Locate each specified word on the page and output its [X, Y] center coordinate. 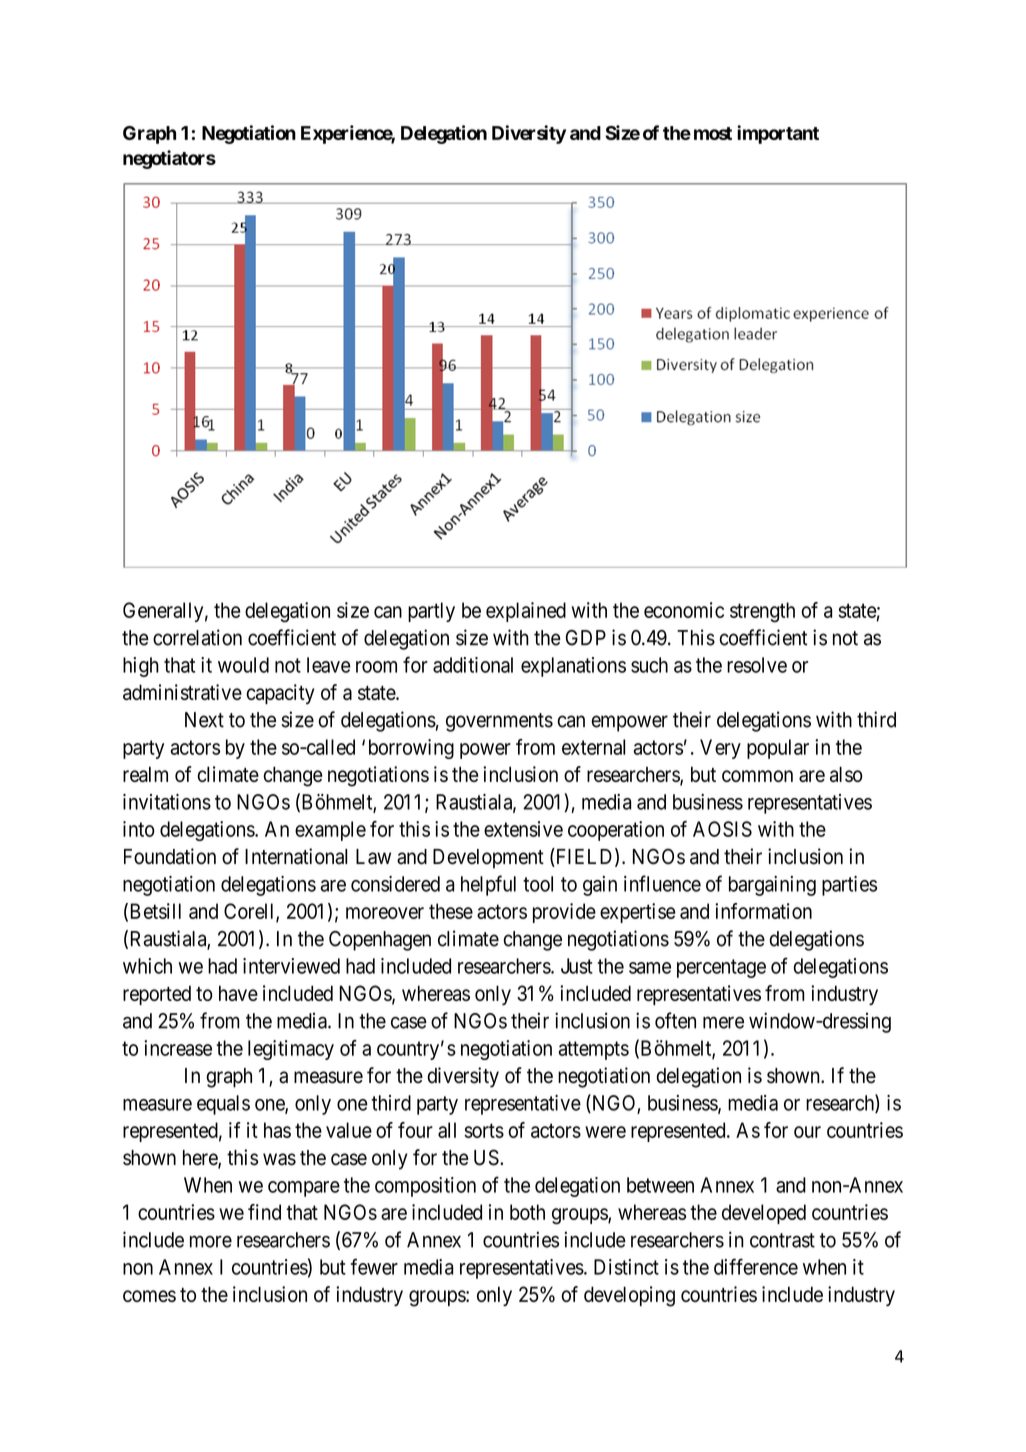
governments [499, 722]
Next [204, 720]
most [713, 133]
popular [778, 749]
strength [762, 612]
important [778, 134]
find [264, 1212]
